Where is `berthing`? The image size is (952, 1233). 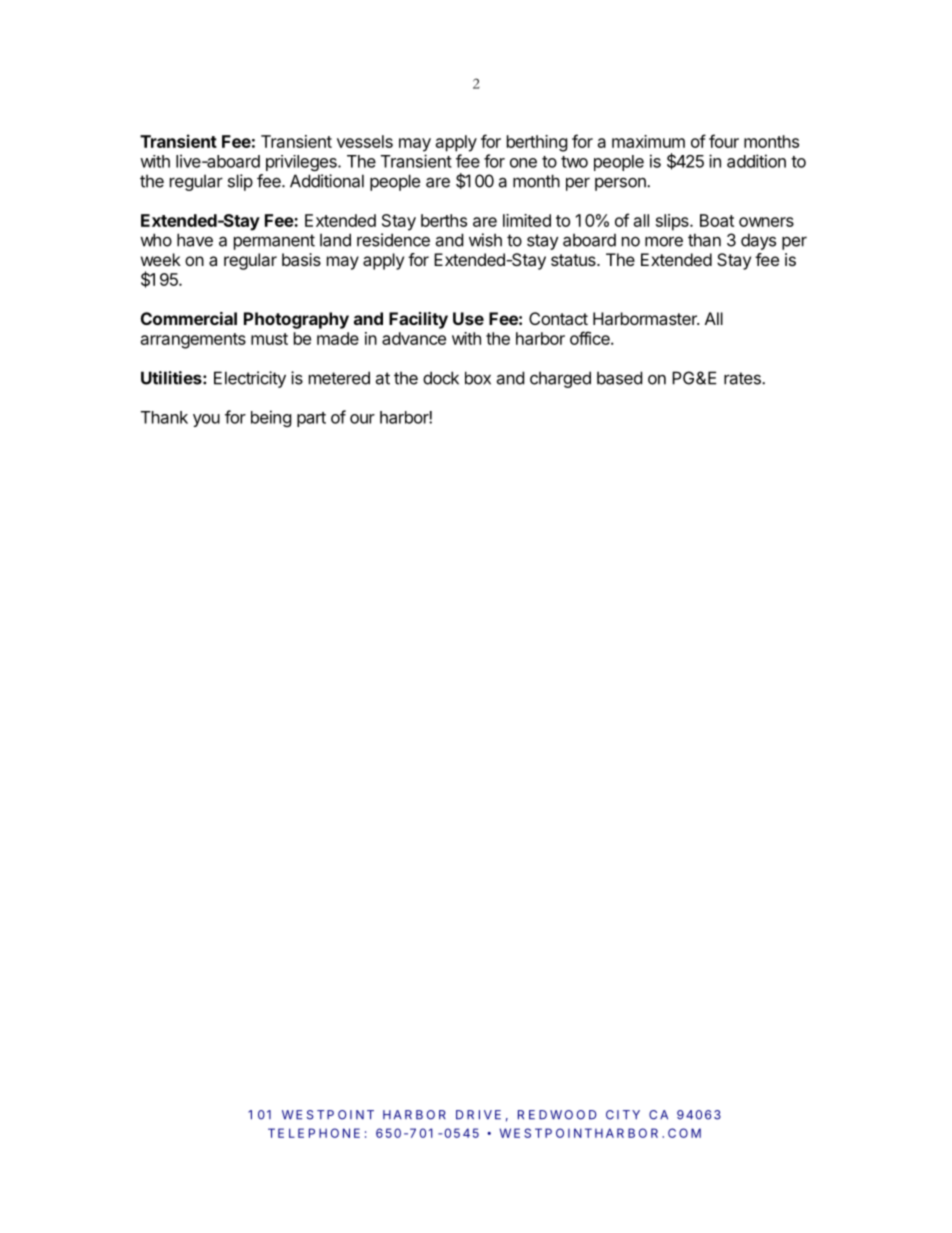 berthing is located at coordinates (537, 143).
